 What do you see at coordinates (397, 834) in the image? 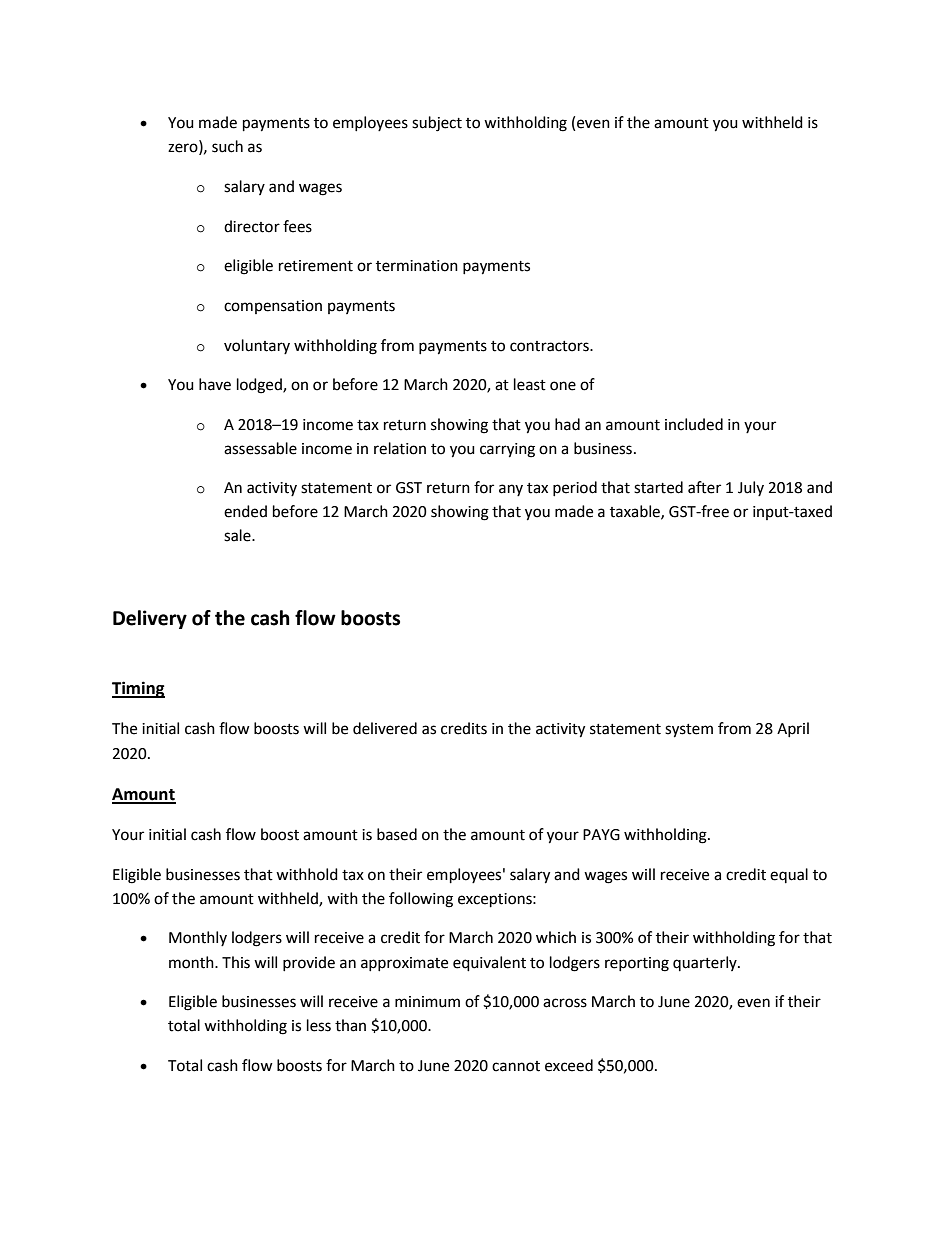
I see `based` at bounding box center [397, 834].
